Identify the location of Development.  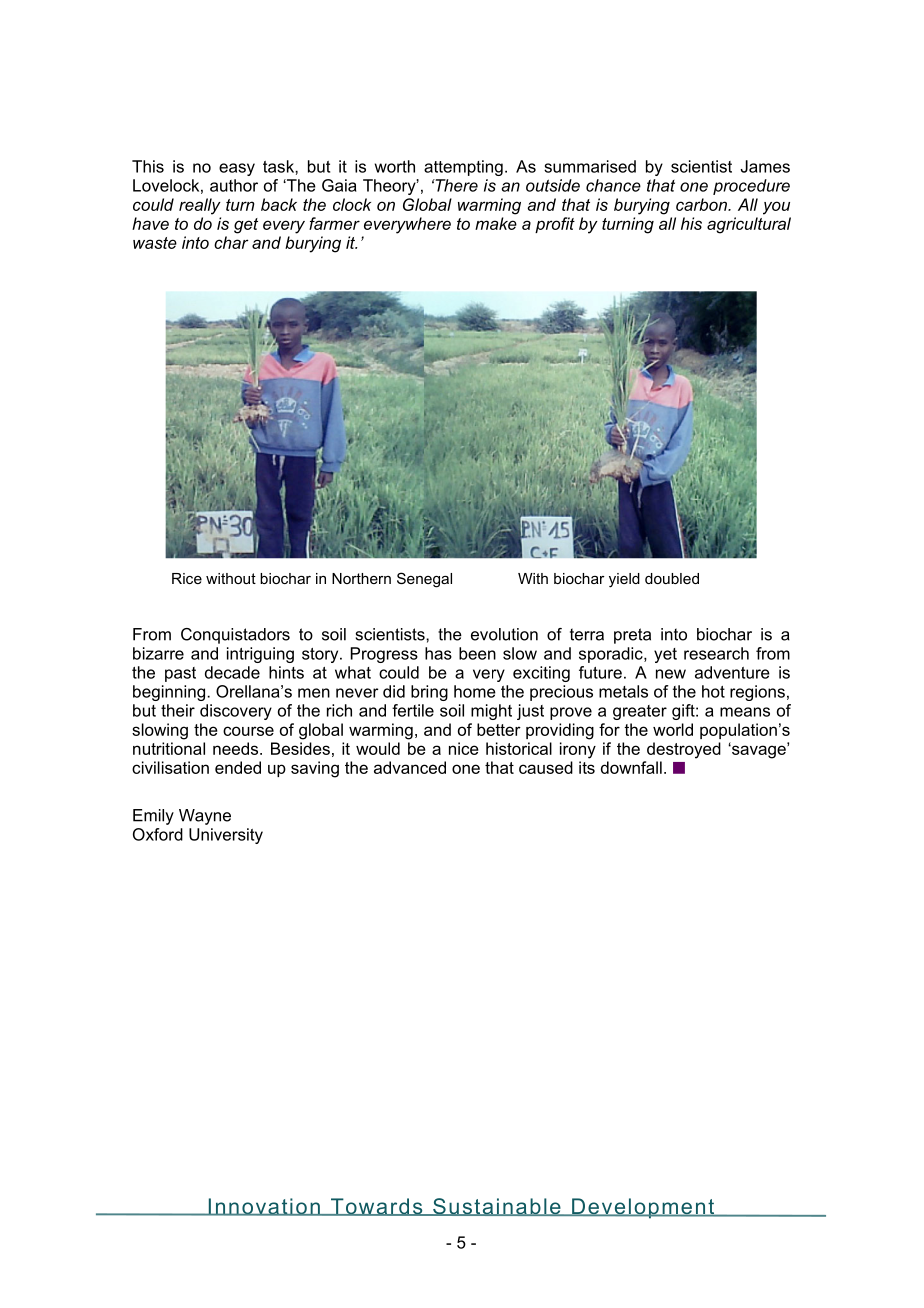
(643, 1208).
